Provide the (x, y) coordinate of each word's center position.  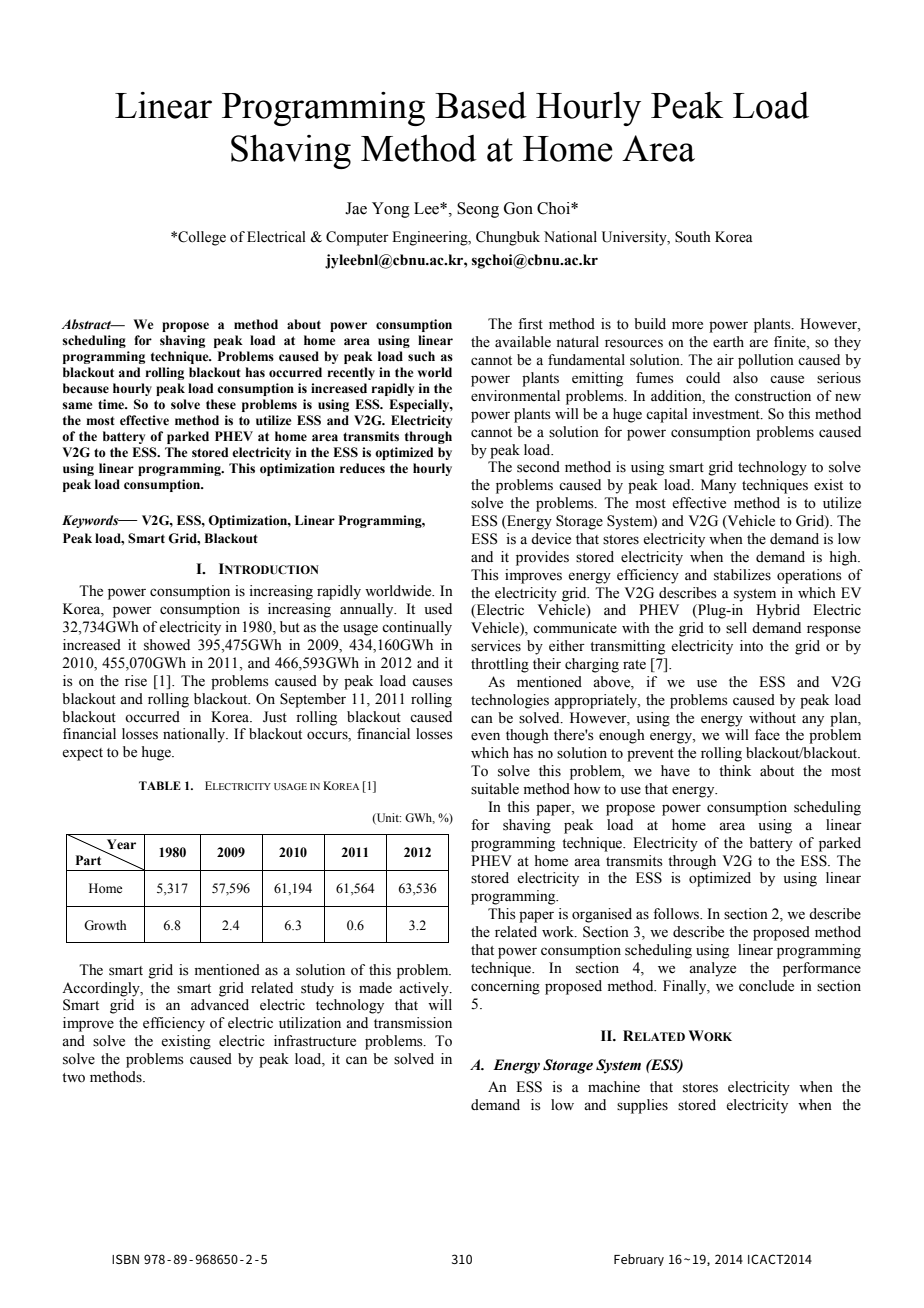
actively (425, 989)
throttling (500, 665)
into (751, 646)
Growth (105, 925)
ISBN (125, 1259)
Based (481, 105)
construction (773, 396)
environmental (515, 396)
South (693, 237)
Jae (356, 208)
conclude (766, 986)
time (112, 404)
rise (136, 681)
